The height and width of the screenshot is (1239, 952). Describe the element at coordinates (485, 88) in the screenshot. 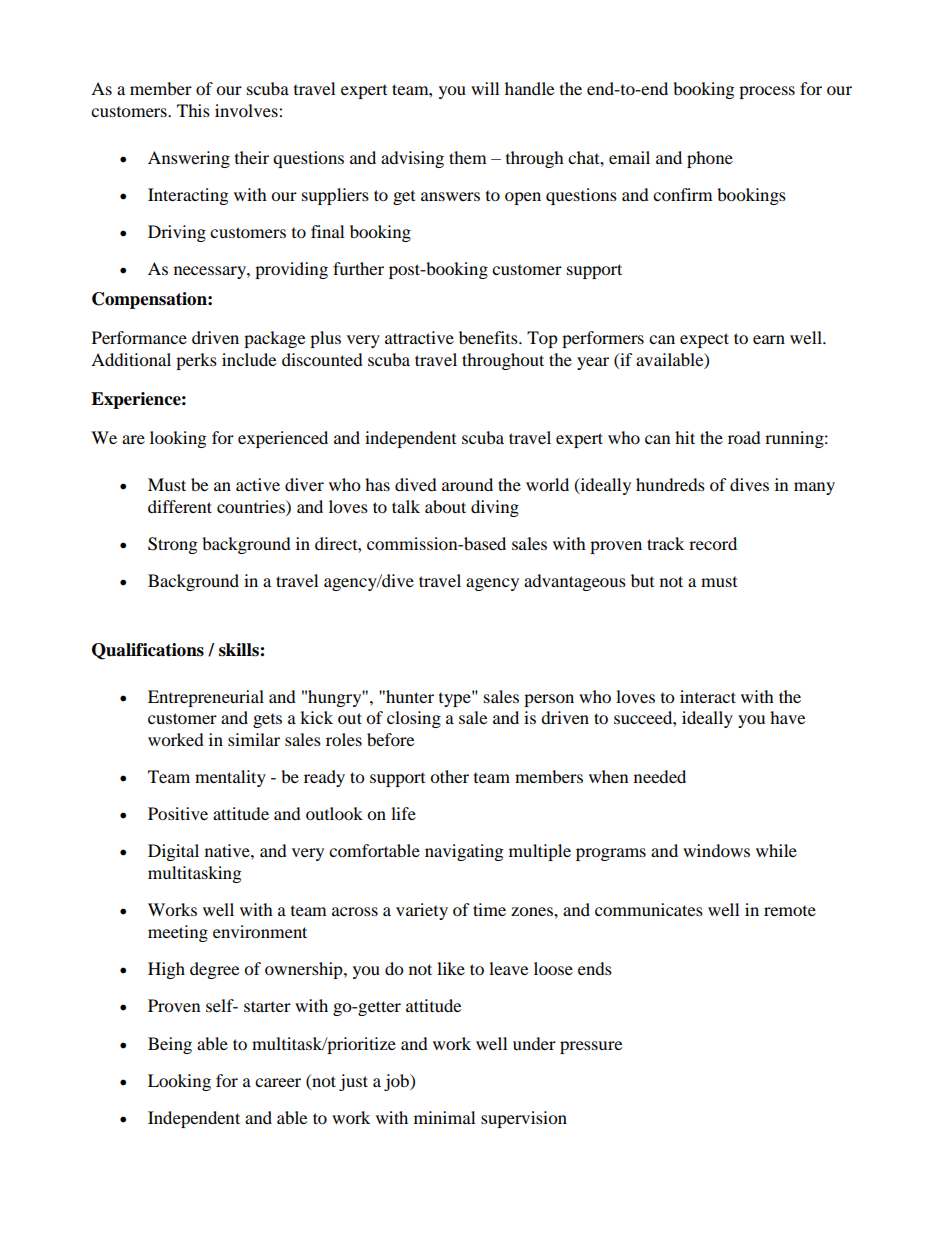

I see `will` at that location.
